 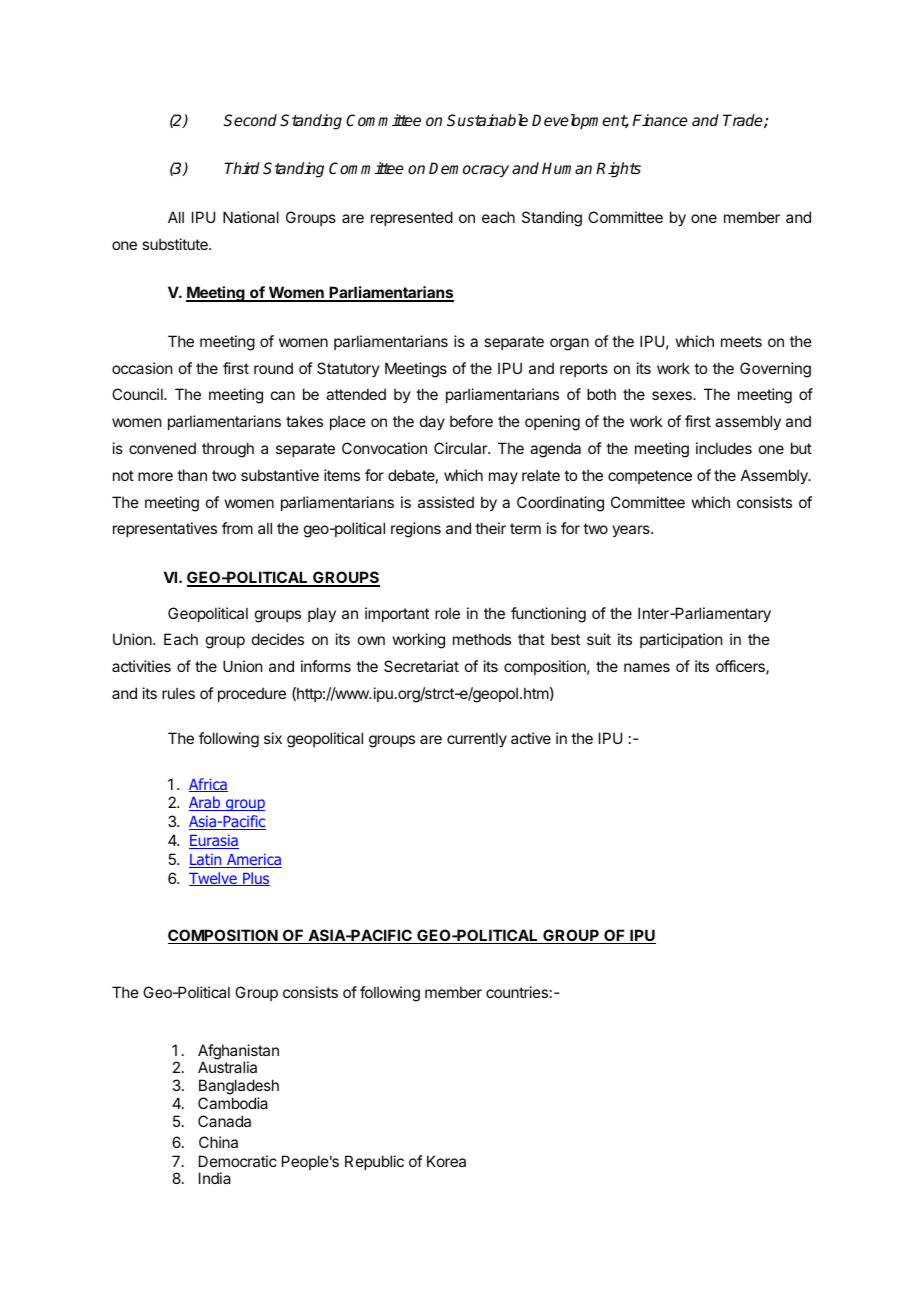 I want to click on participation, so click(x=681, y=640).
